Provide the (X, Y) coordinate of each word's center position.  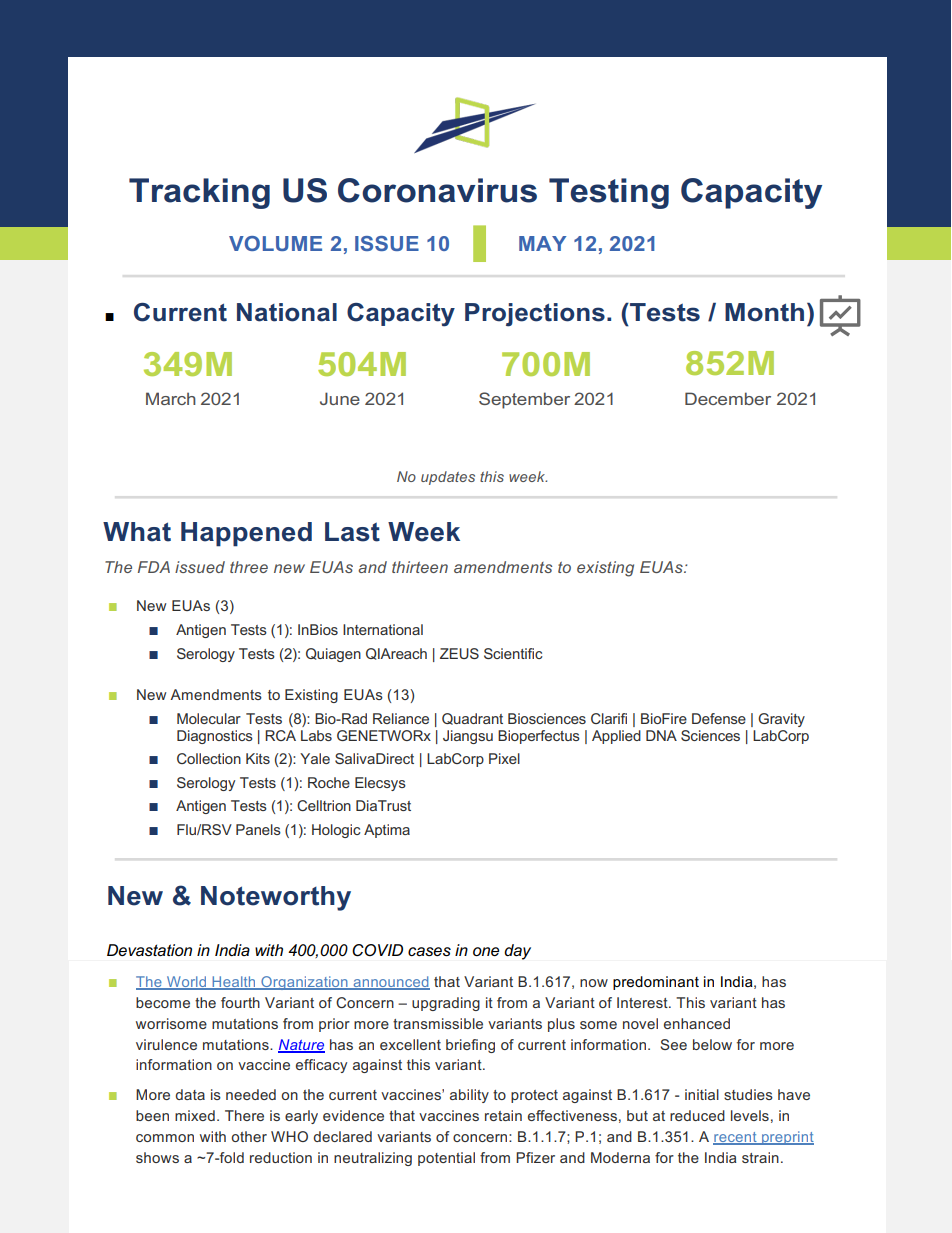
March (171, 398)
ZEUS (459, 653)
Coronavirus (437, 190)
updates (448, 478)
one (486, 951)
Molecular (209, 718)
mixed (195, 1115)
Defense (719, 718)
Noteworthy (276, 898)
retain (503, 1115)
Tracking (199, 193)
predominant (656, 983)
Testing (609, 193)
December (728, 398)
